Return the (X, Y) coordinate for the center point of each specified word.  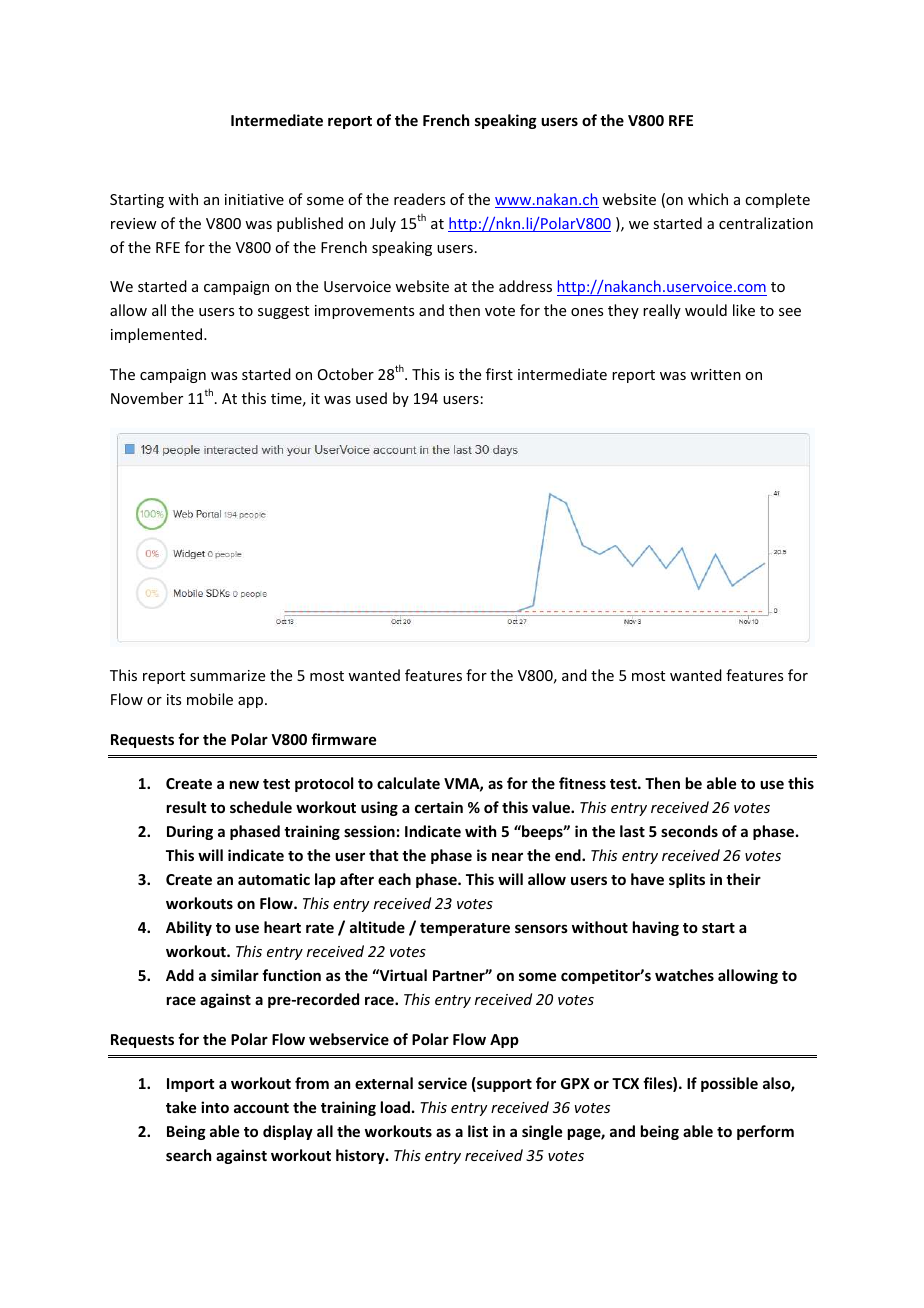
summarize (227, 675)
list (478, 1131)
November (147, 398)
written (715, 374)
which (708, 199)
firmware (343, 739)
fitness (582, 783)
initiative (254, 199)
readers (419, 199)
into (215, 1107)
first (499, 374)
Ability (189, 928)
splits (687, 880)
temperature (465, 929)
